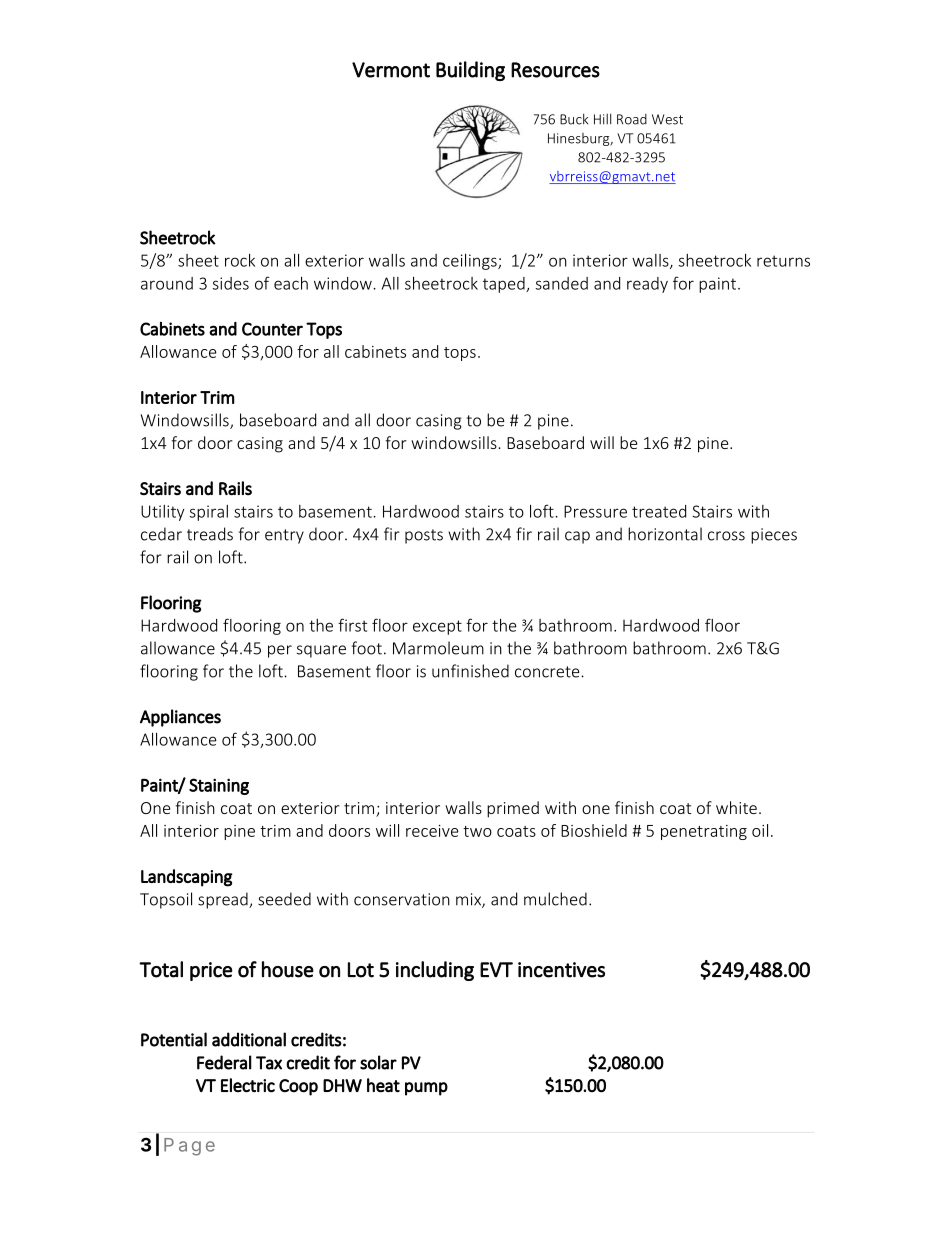  Describe the element at coordinates (391, 70) in the page. I see `Vermont` at that location.
